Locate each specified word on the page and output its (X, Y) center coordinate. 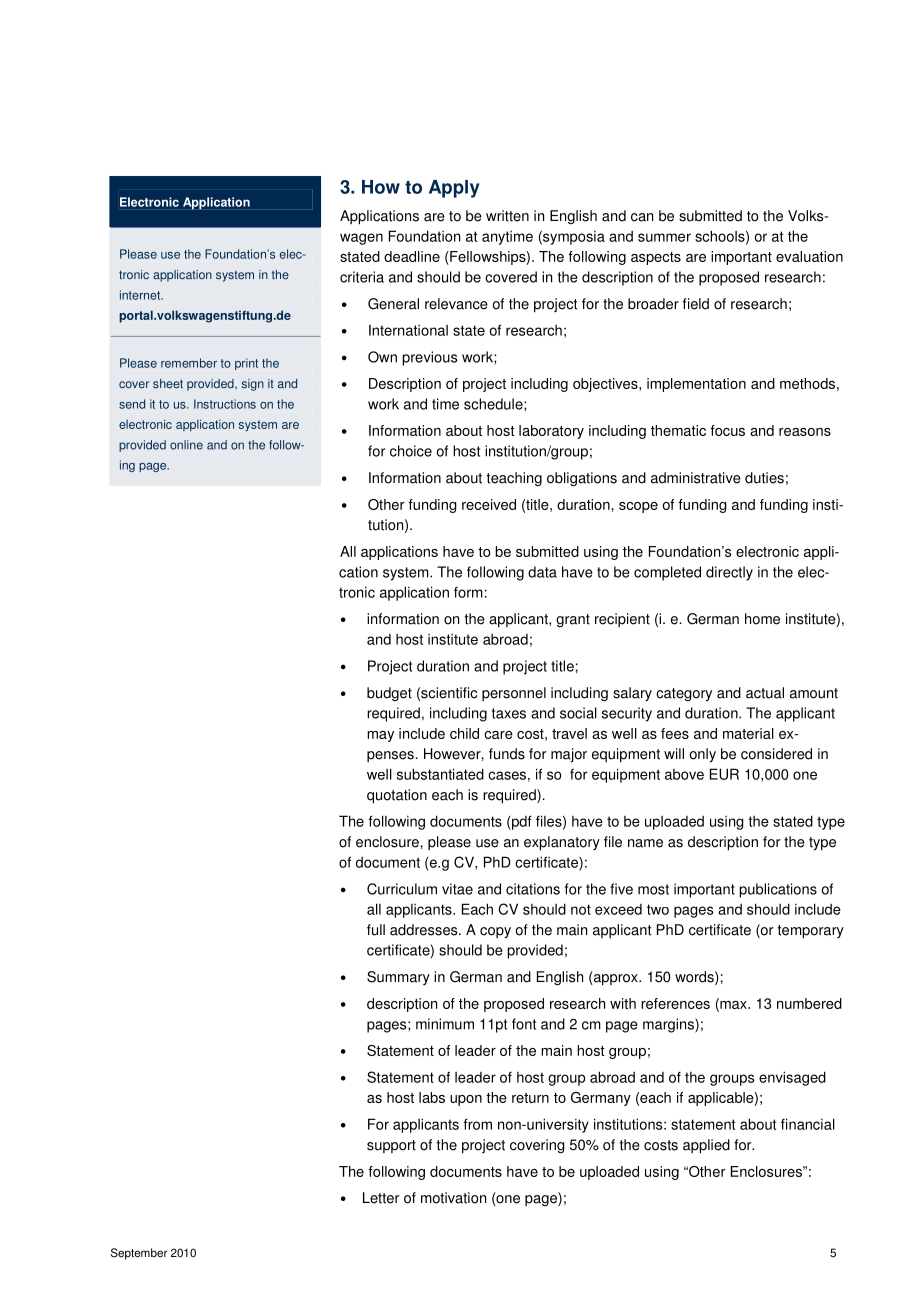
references (675, 1003)
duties (764, 478)
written (507, 216)
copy (495, 932)
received (489, 504)
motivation (453, 1198)
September (139, 1254)
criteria (362, 277)
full (376, 930)
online (186, 445)
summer (664, 237)
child (464, 733)
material (748, 733)
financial (808, 1124)
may (380, 736)
